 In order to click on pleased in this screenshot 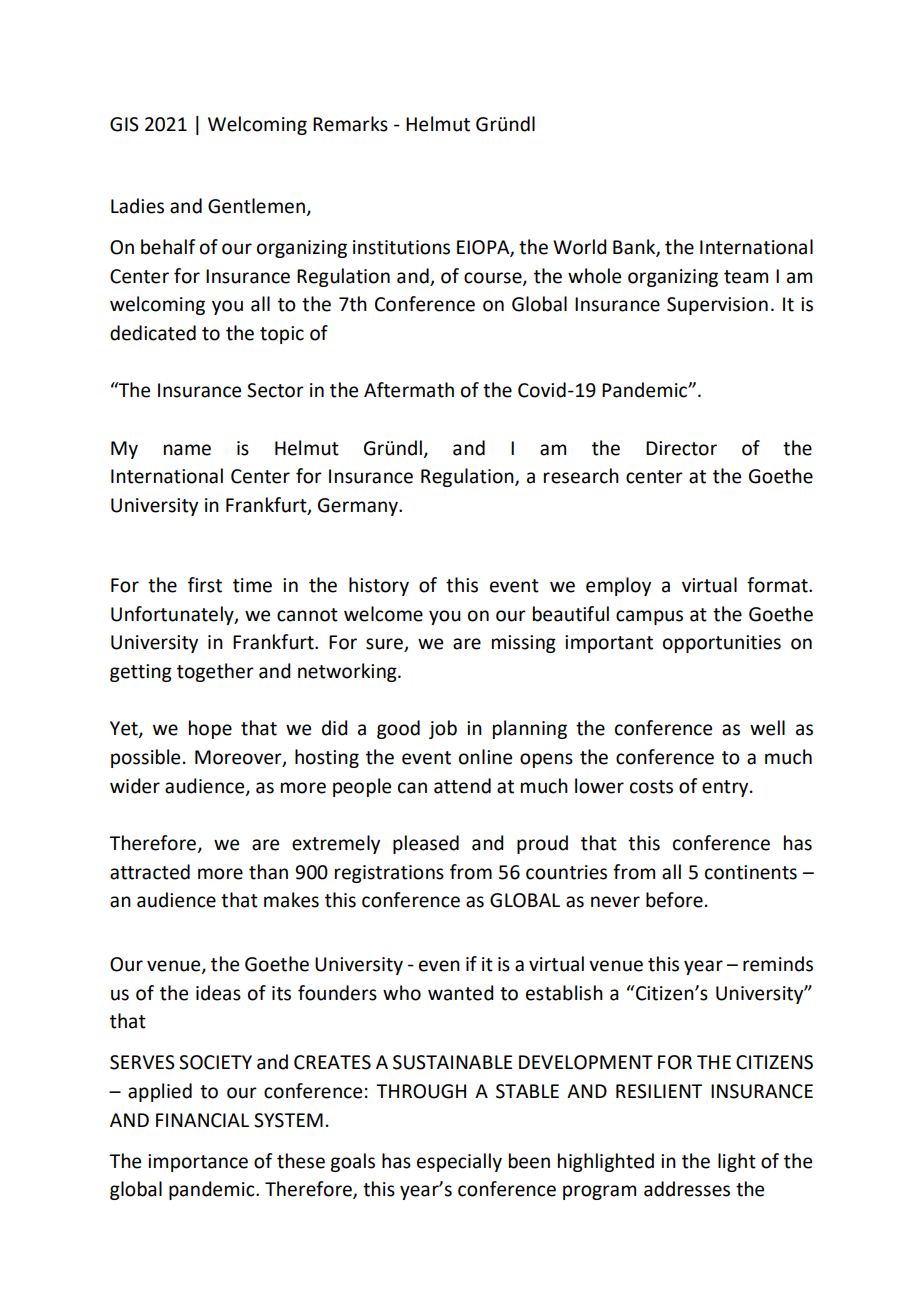, I will do `click(426, 844)`.
